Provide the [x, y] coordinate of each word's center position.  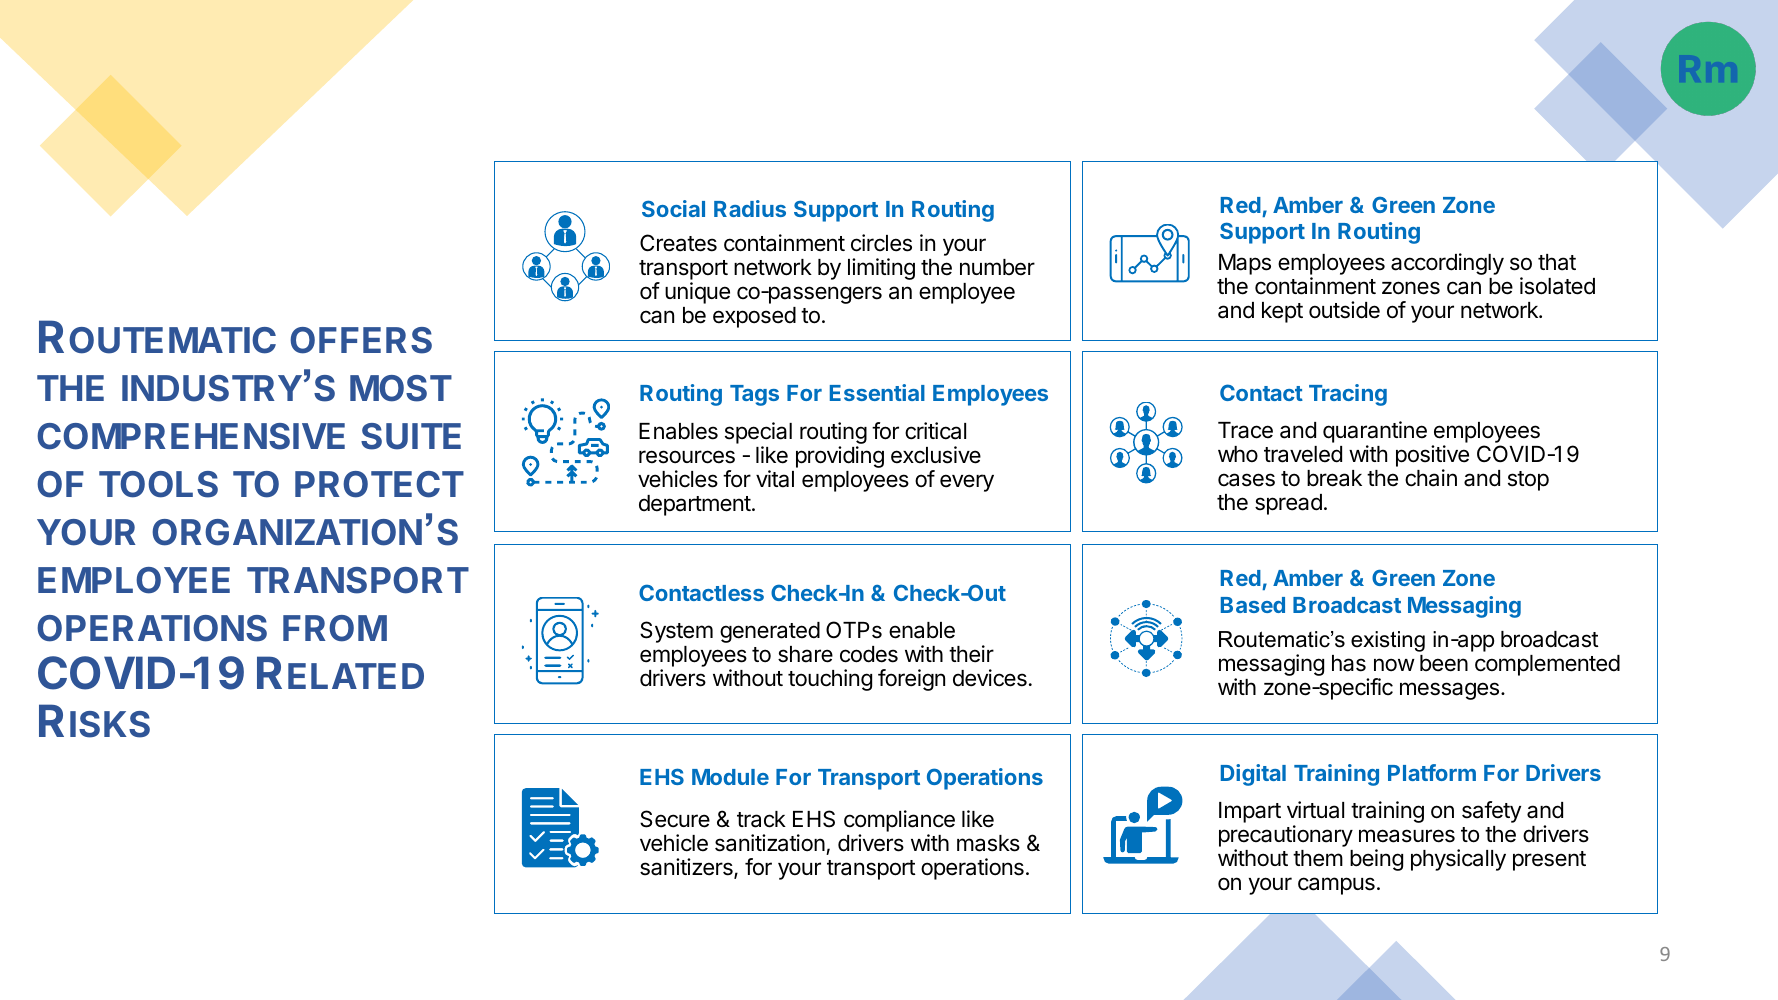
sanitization [770, 843]
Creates [678, 243]
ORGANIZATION [287, 532]
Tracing [1348, 395]
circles [881, 243]
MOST [401, 388]
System [676, 632]
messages [1449, 691]
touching [830, 680]
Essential [877, 392]
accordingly [1447, 264]
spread [1288, 504]
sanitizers [687, 868]
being [1376, 860]
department [695, 505]
